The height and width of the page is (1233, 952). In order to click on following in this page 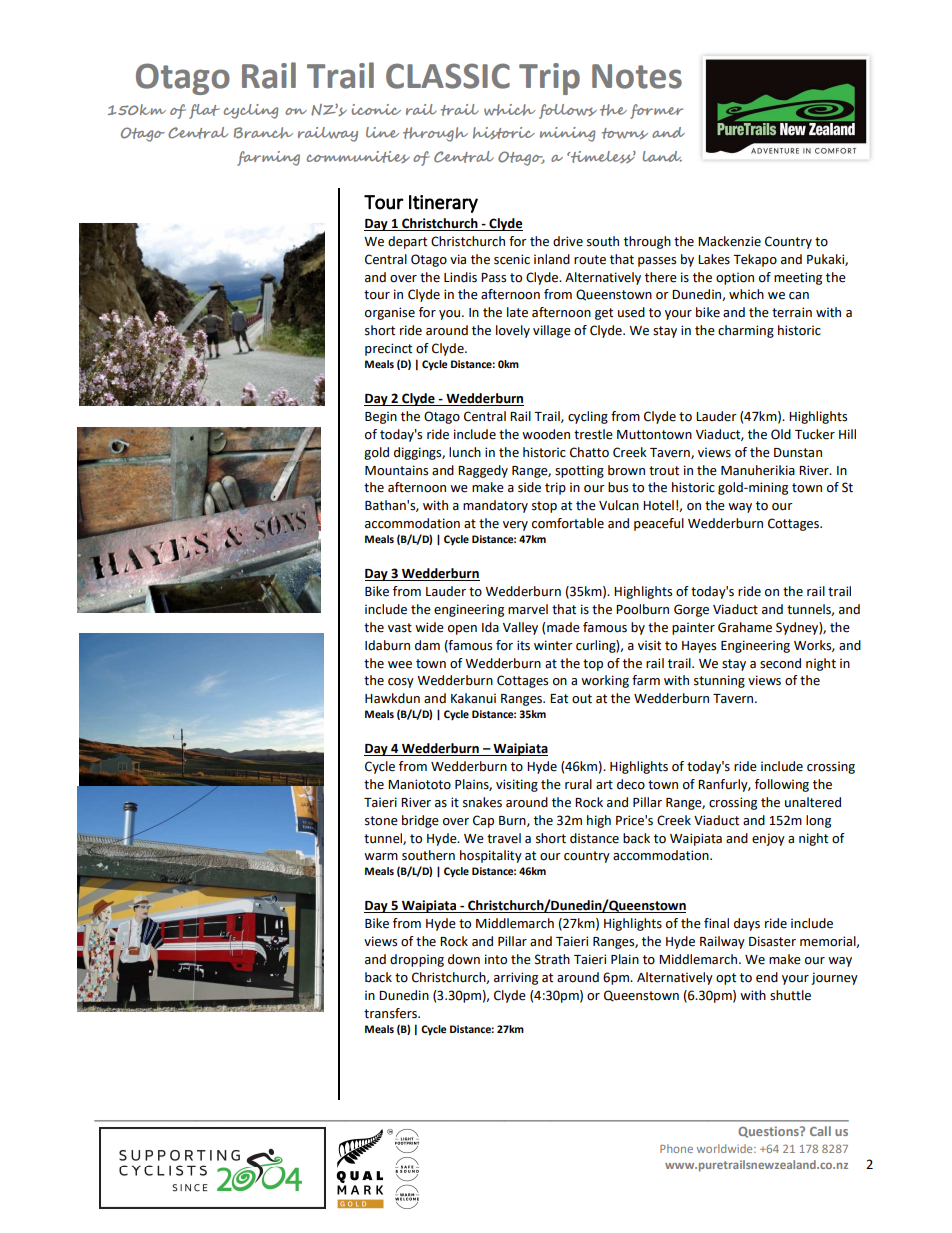, I will do `click(782, 785)`.
